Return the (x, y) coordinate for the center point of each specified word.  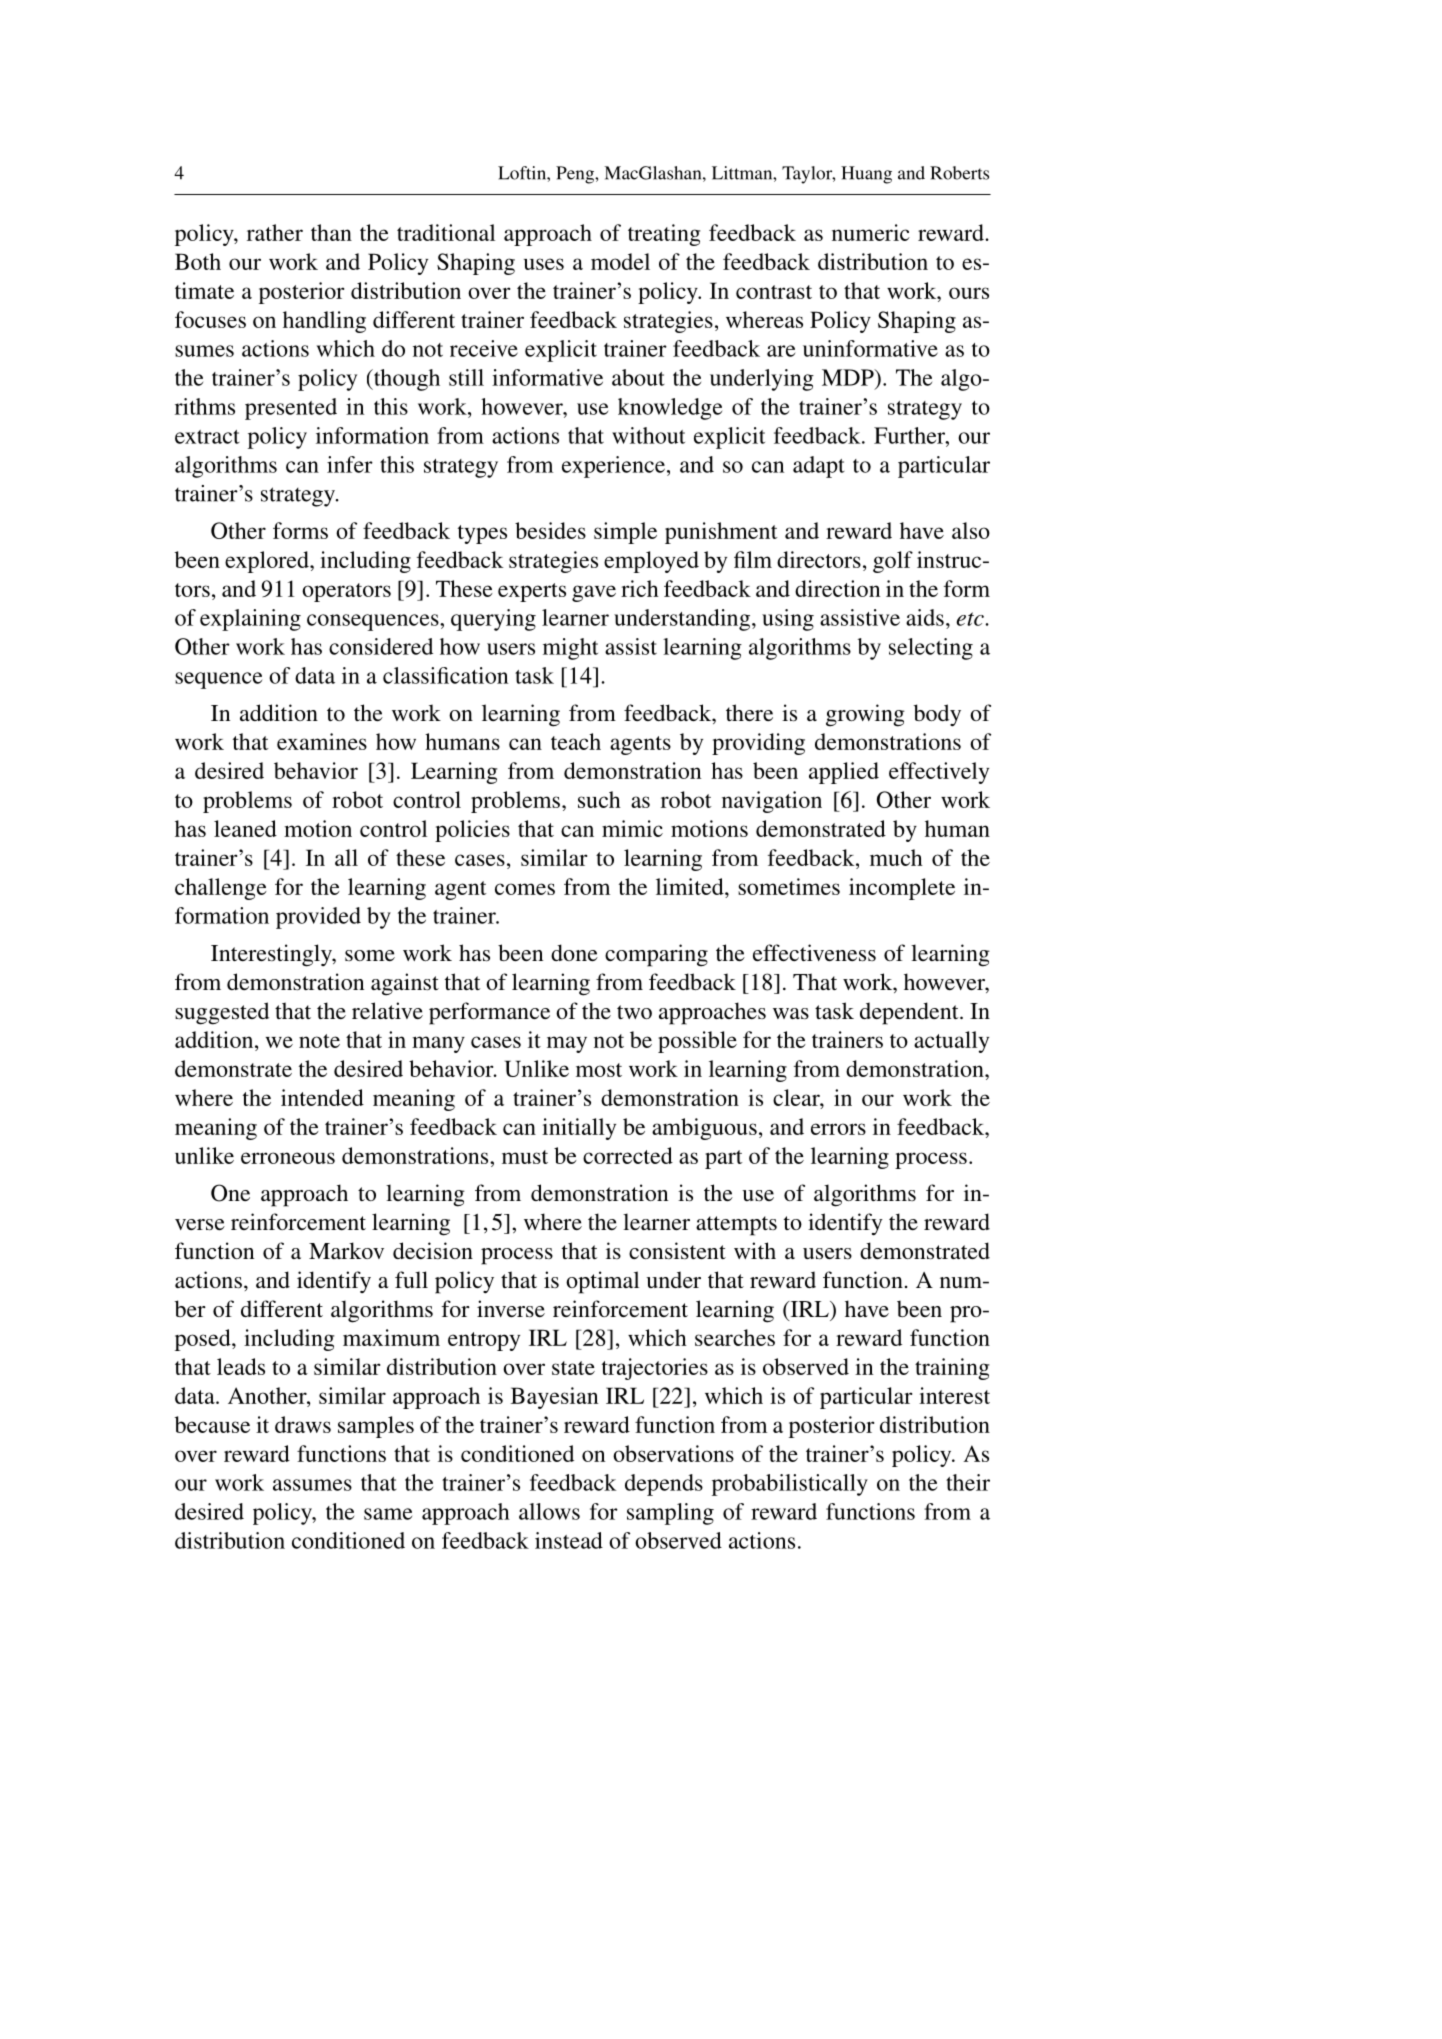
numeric (871, 232)
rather (275, 232)
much (896, 857)
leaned (245, 828)
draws (303, 1424)
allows (549, 1511)
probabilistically (790, 1485)
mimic (632, 828)
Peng (576, 175)
